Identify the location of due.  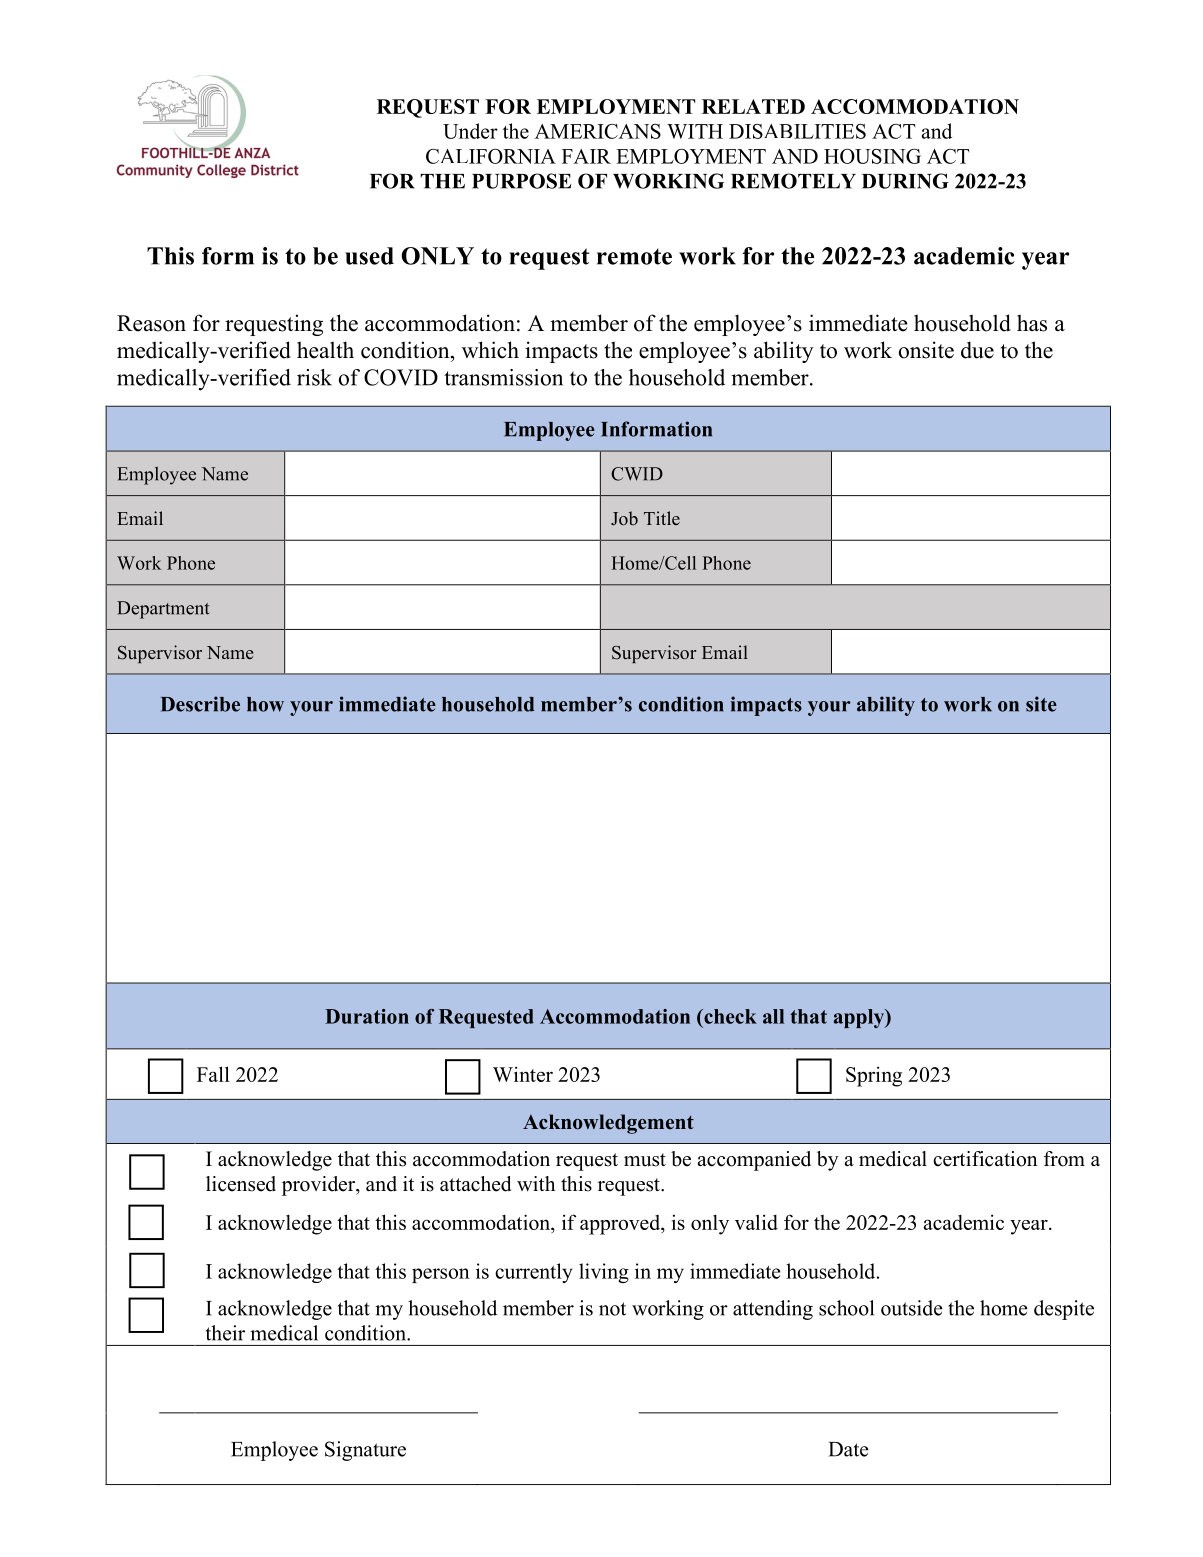
(977, 350).
